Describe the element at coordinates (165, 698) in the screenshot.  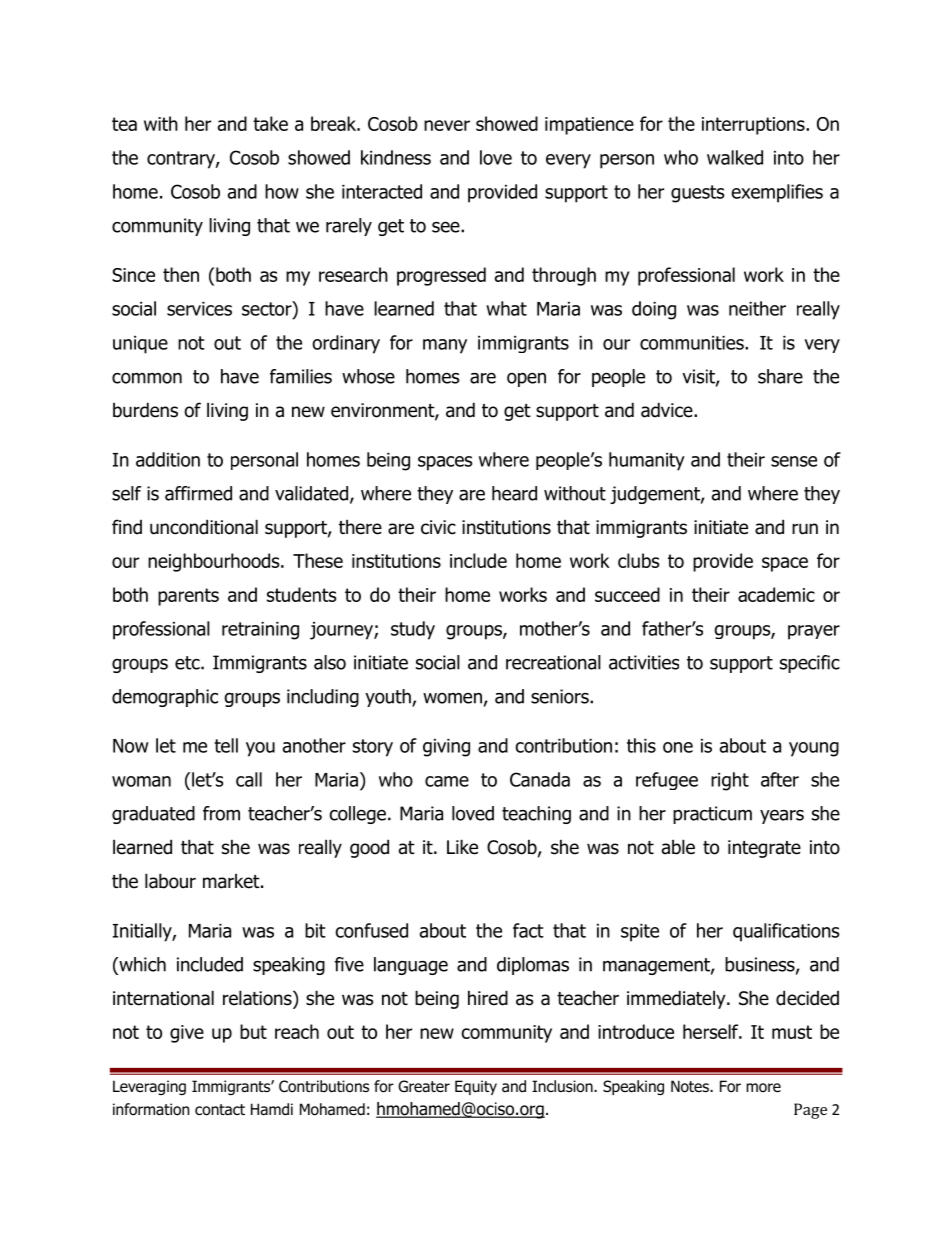
I see `demographic` at that location.
